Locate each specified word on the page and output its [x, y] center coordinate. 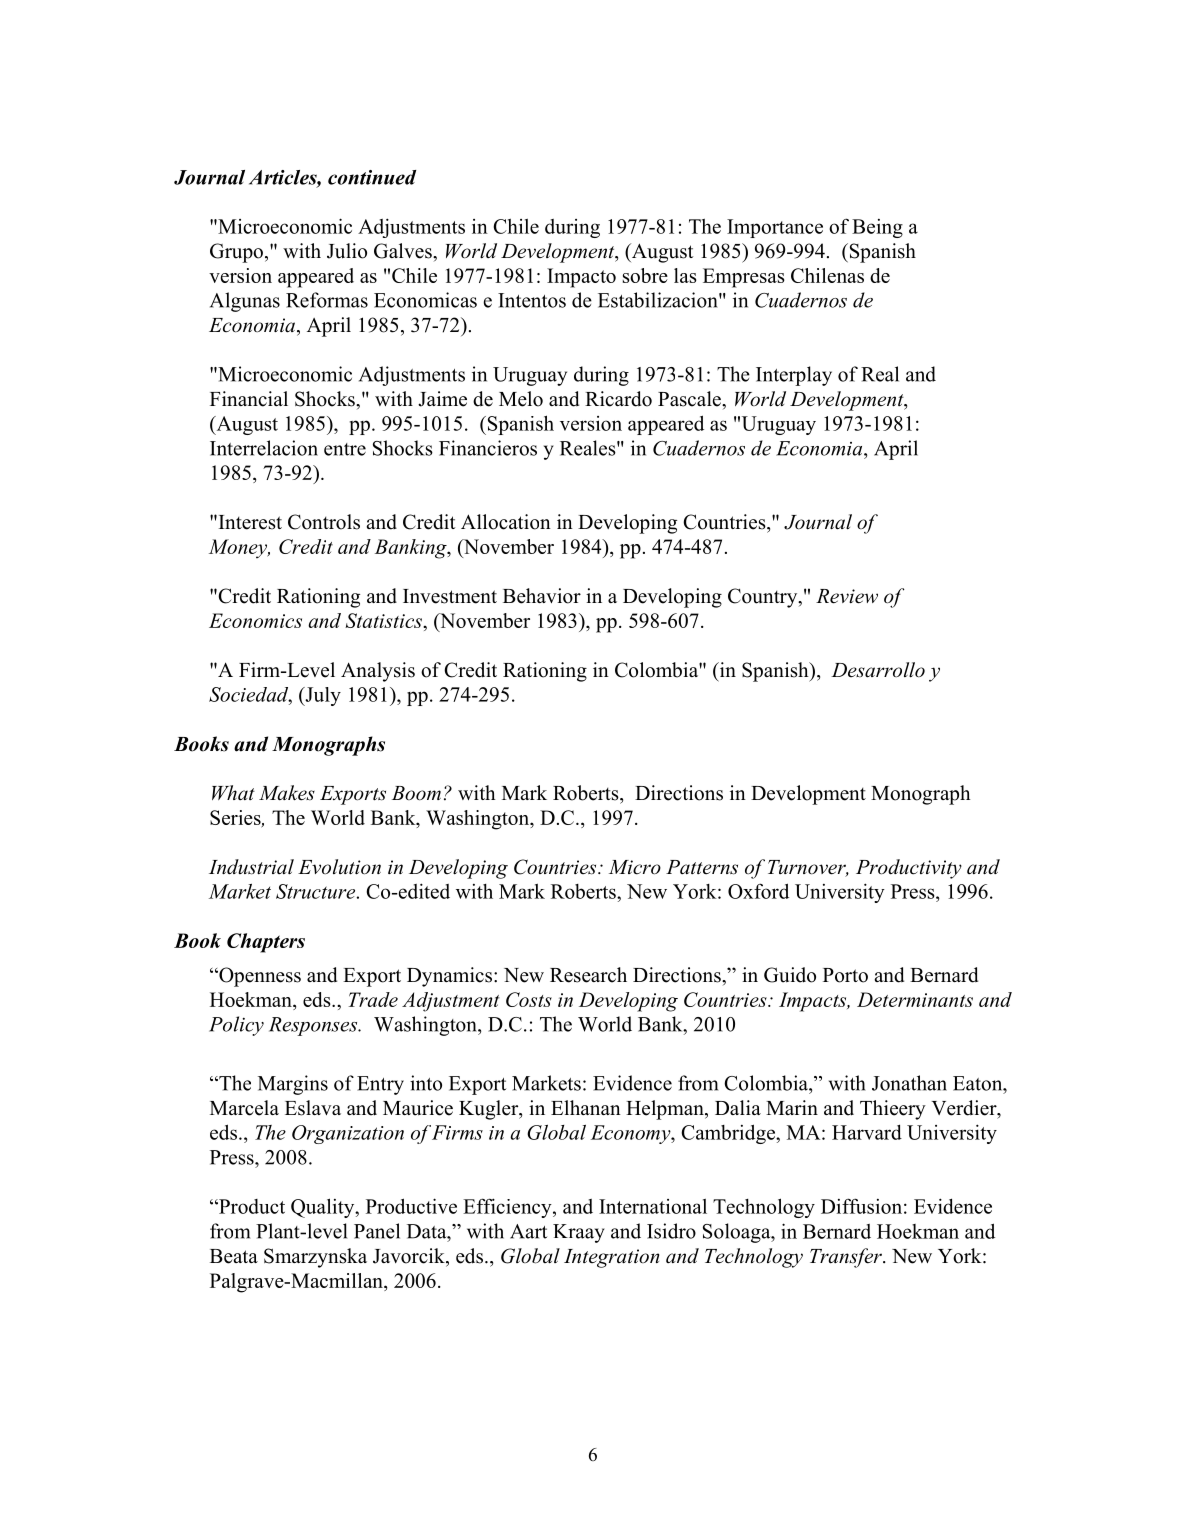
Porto [845, 975]
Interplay [794, 376]
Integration [611, 1258]
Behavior [542, 596]
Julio [347, 251]
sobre [645, 275]
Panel [377, 1231]
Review [847, 596]
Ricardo [618, 399]
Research [588, 975]
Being [877, 228]
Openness [259, 977]
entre [345, 449]
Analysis [378, 672]
